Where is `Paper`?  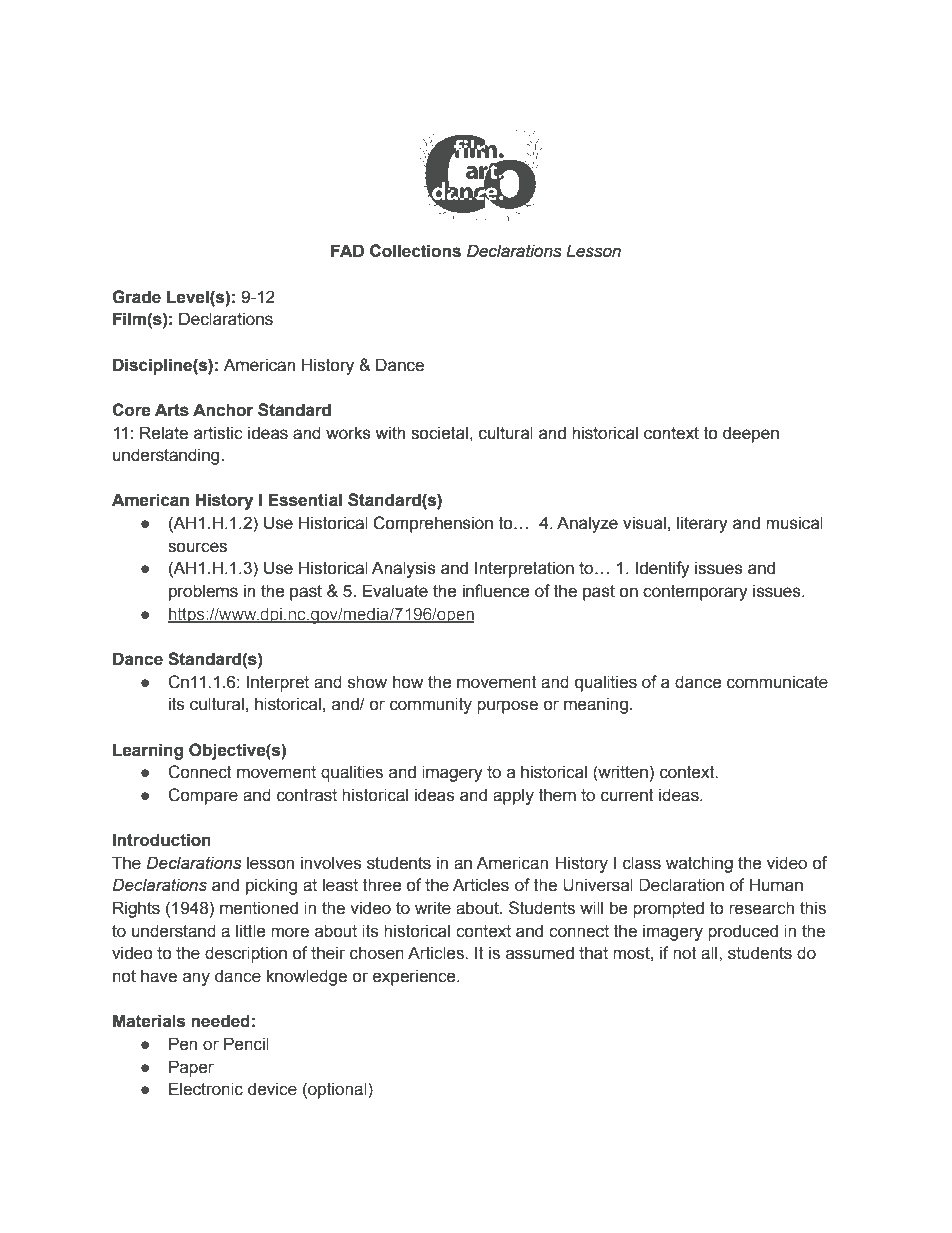 Paper is located at coordinates (191, 1068).
